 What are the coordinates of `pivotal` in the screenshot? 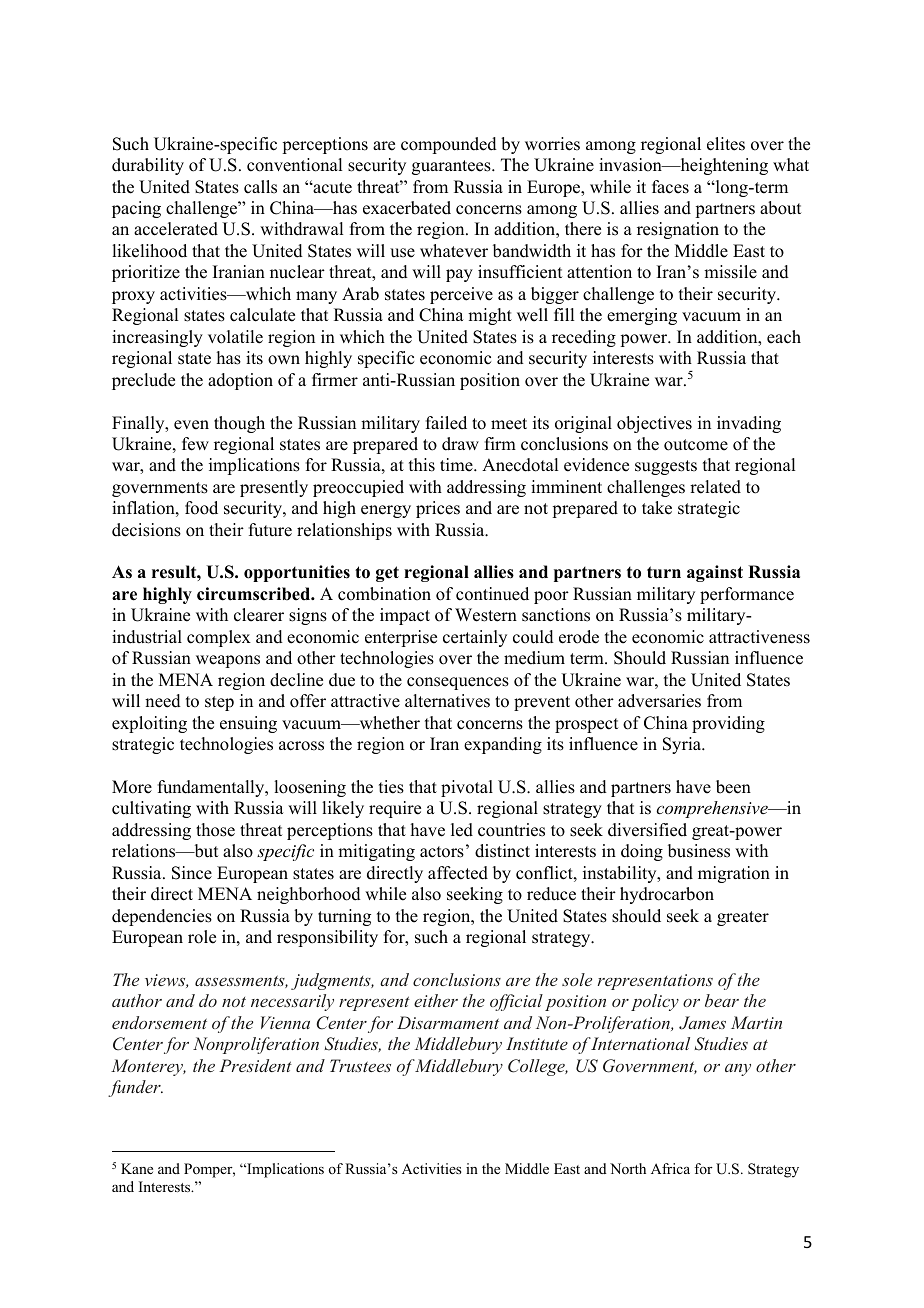 It's located at (467, 788).
